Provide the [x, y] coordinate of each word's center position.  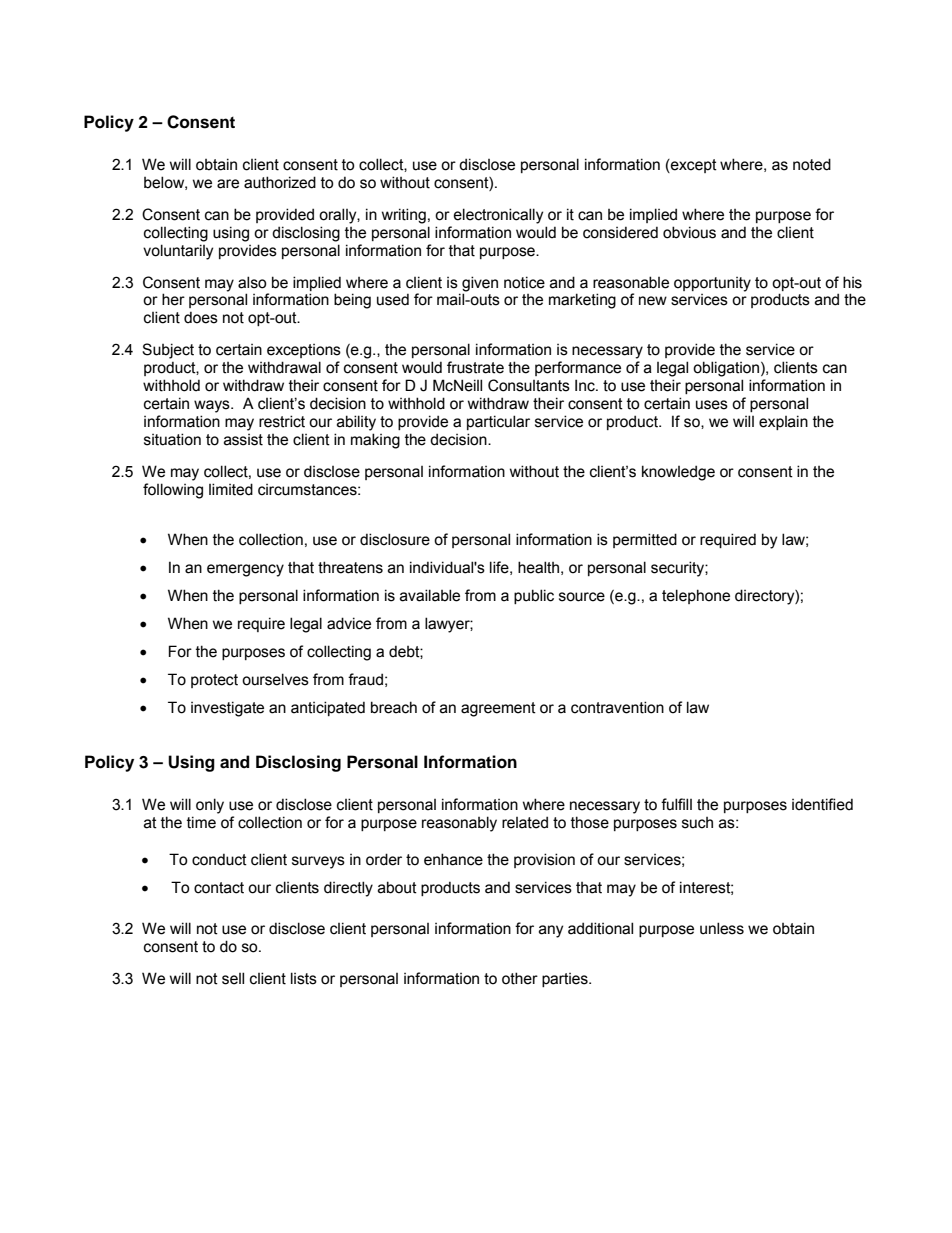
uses [712, 405]
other [520, 978]
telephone [696, 596]
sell [233, 978]
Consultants [529, 385]
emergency [245, 570]
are [228, 184]
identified [822, 804]
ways [213, 406]
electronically [498, 216]
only [210, 806]
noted [812, 164]
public [534, 596]
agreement [498, 709]
